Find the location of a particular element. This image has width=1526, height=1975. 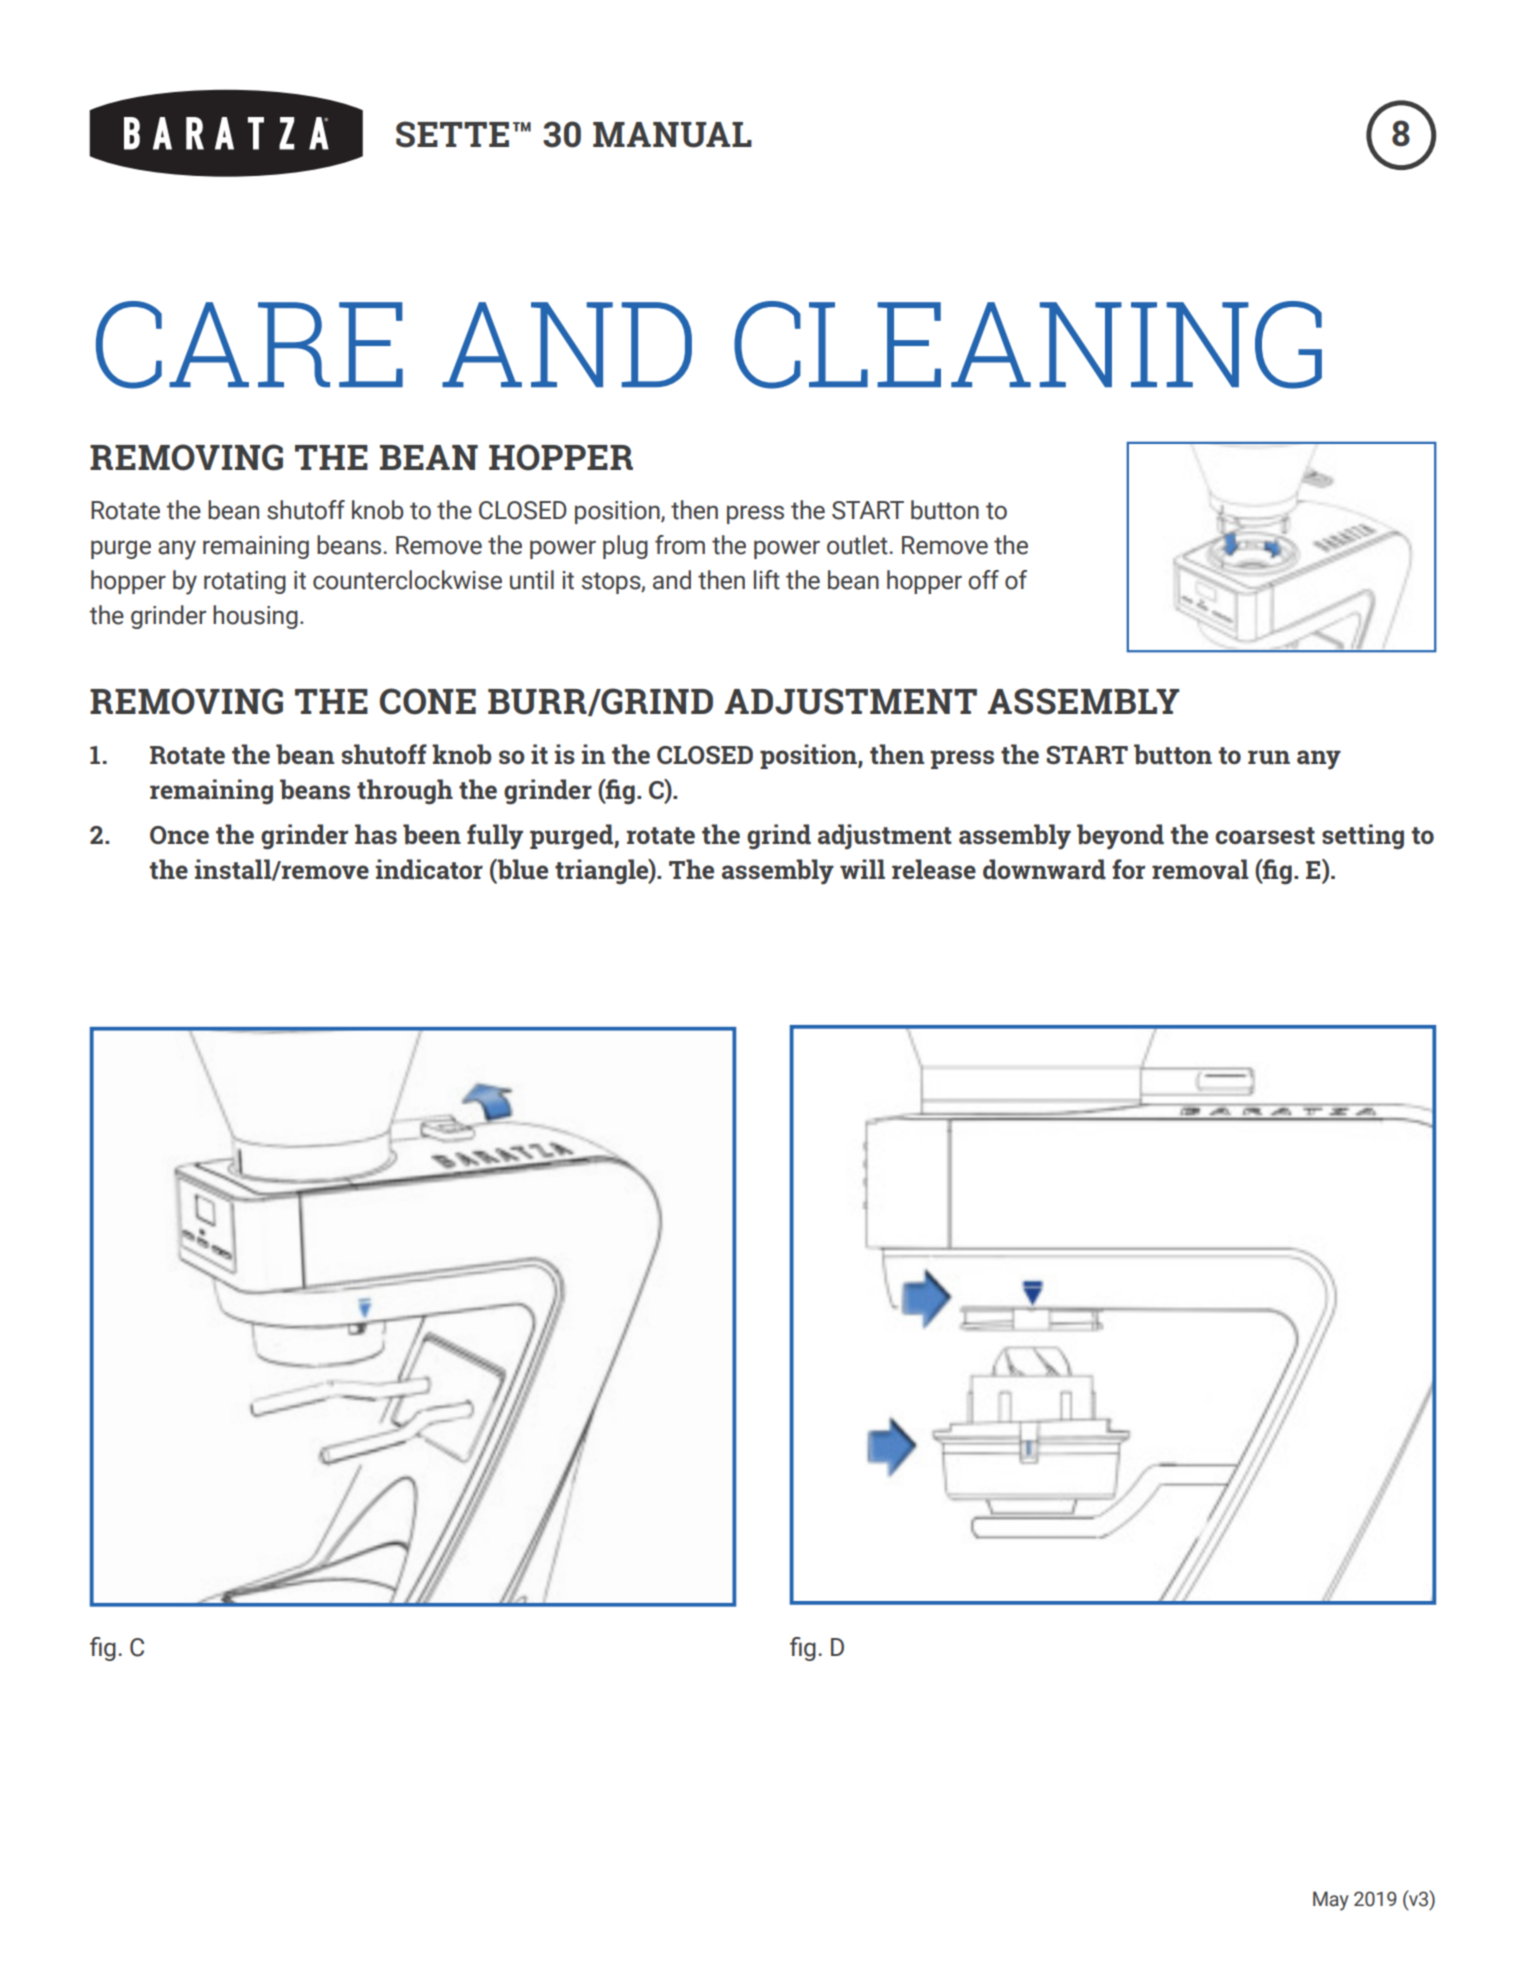

CLEANING is located at coordinates (1028, 345).
